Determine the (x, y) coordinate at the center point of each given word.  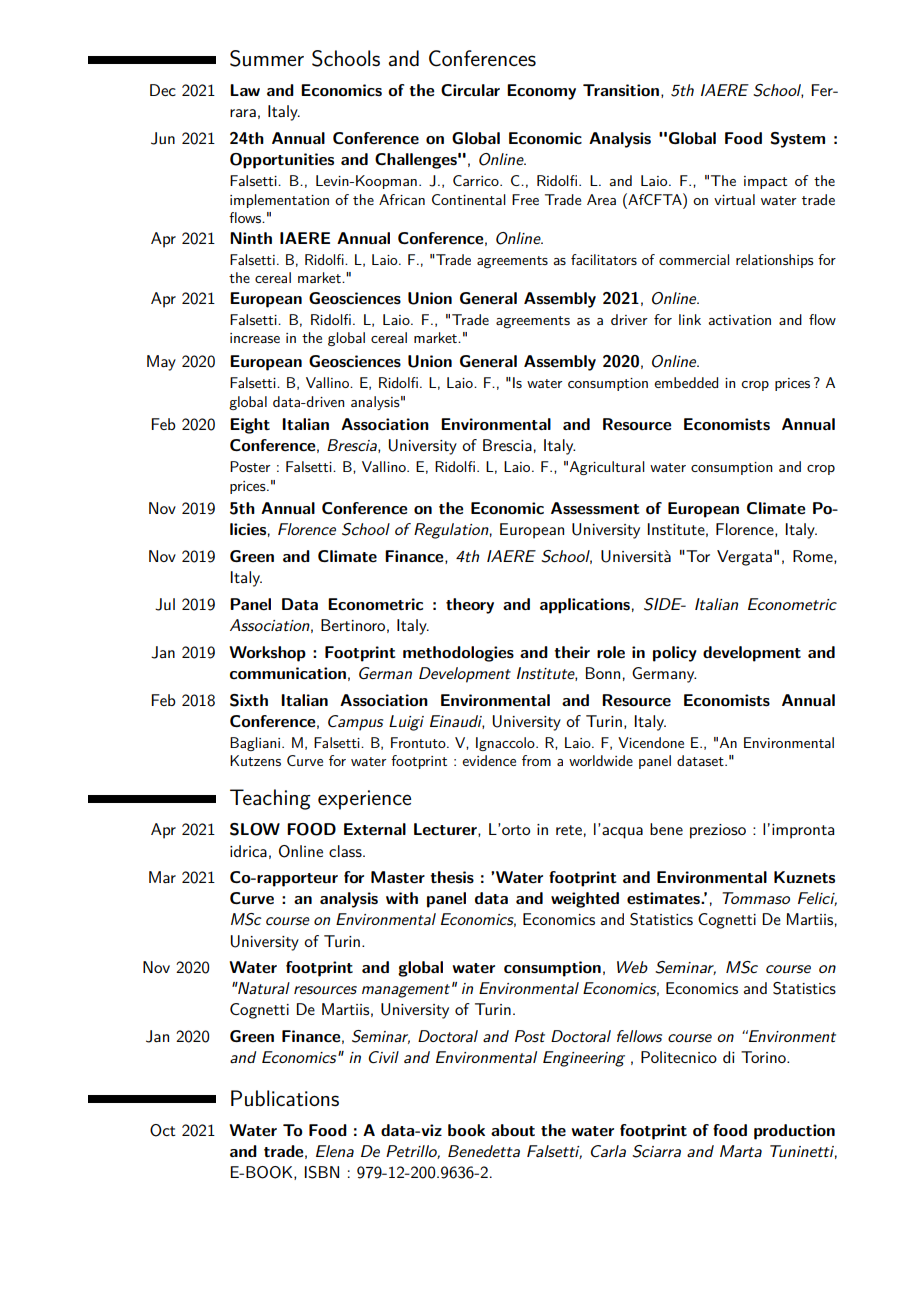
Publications (285, 1098)
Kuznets (804, 877)
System (797, 140)
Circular (470, 90)
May (161, 363)
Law (245, 90)
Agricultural (607, 468)
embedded (686, 382)
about (513, 1130)
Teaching (270, 799)
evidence (489, 760)
